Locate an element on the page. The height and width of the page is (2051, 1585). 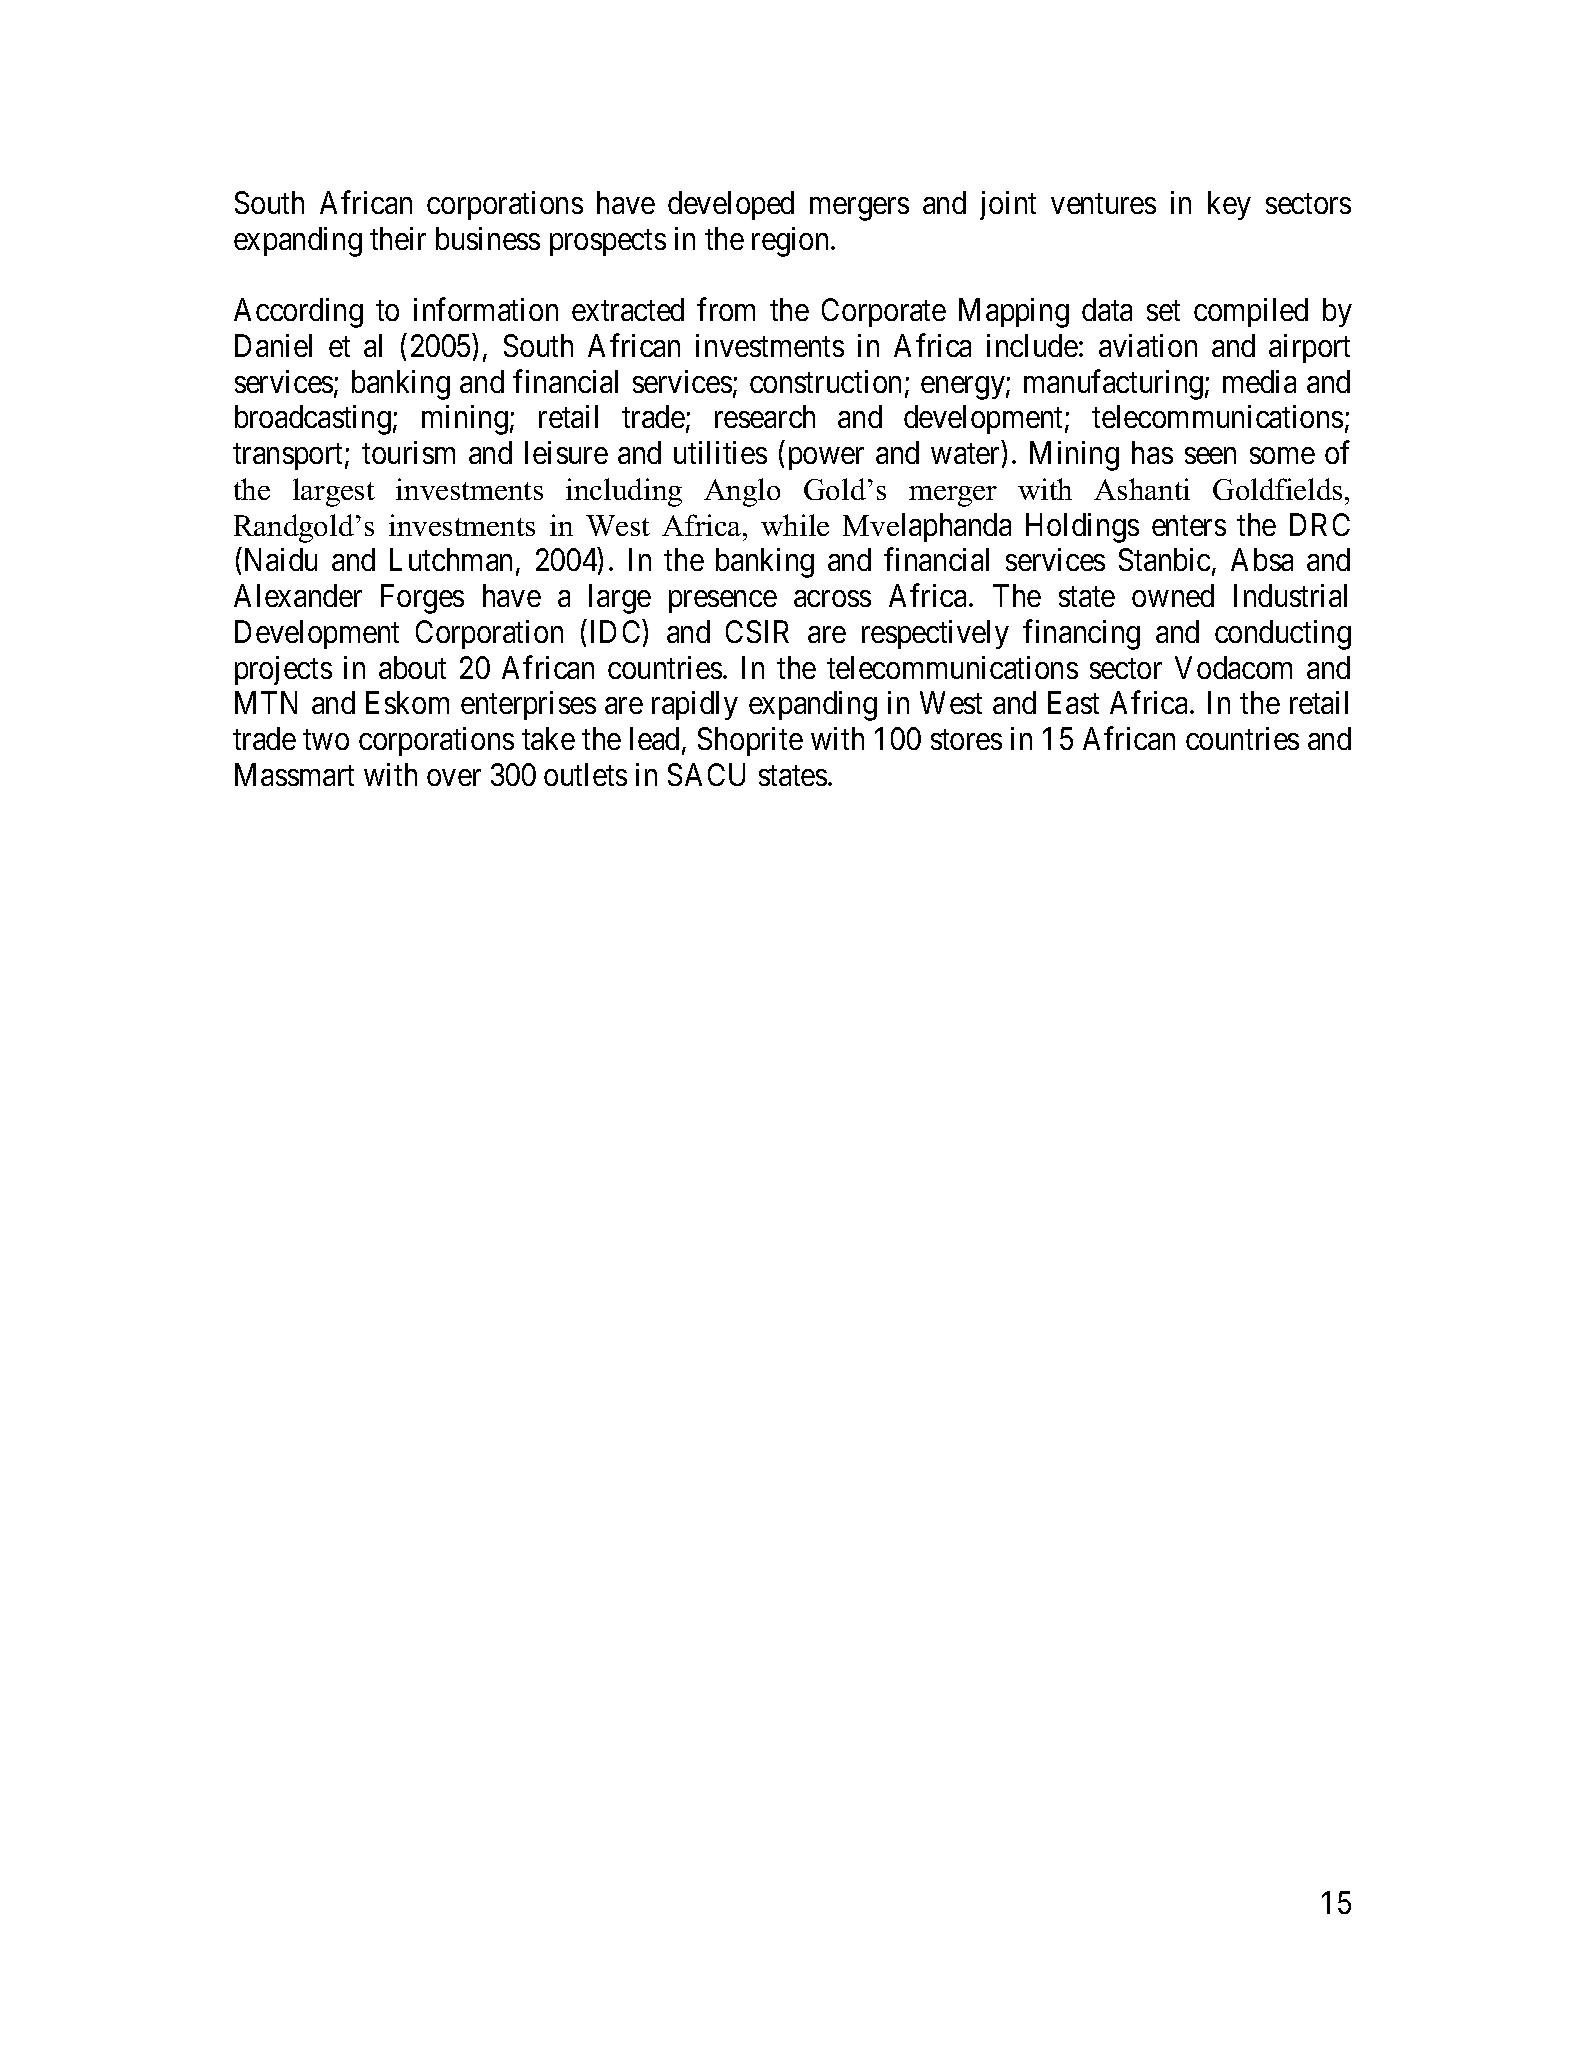
media is located at coordinates (1259, 381).
